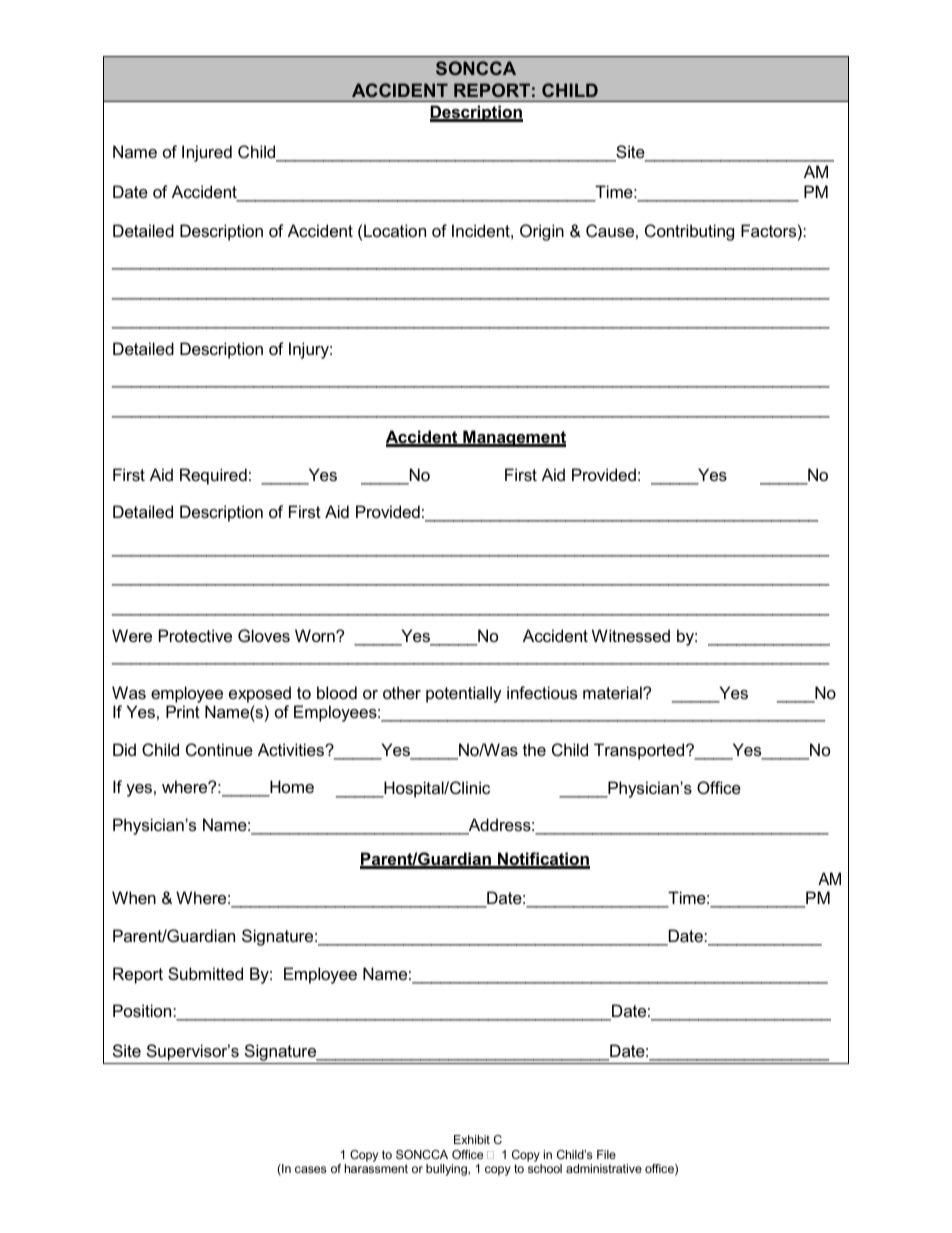  I want to click on Notification, so click(543, 860).
